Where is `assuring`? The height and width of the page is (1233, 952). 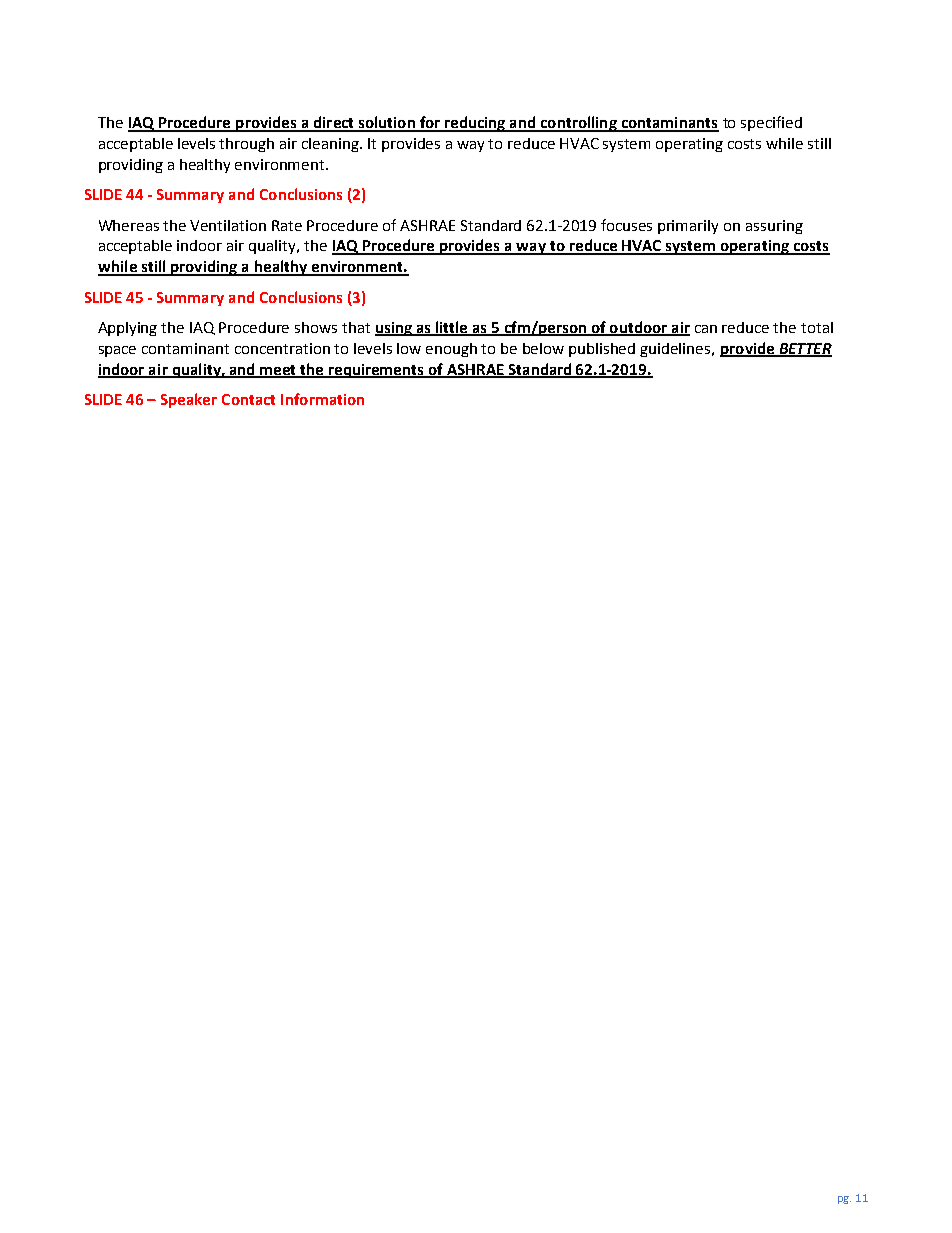
assuring is located at coordinates (774, 227).
